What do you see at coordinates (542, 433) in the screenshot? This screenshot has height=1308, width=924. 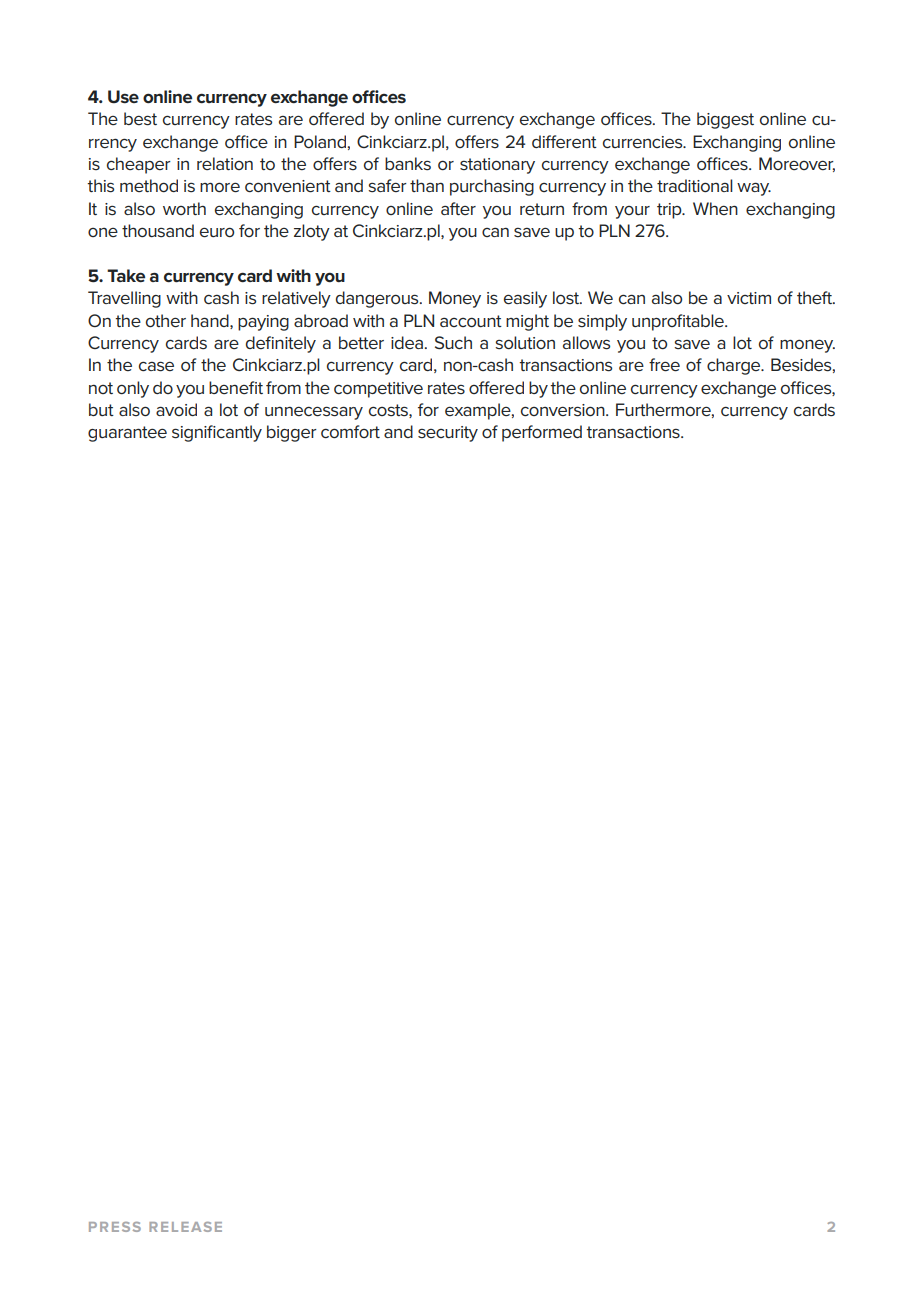 I see `performed` at bounding box center [542, 433].
